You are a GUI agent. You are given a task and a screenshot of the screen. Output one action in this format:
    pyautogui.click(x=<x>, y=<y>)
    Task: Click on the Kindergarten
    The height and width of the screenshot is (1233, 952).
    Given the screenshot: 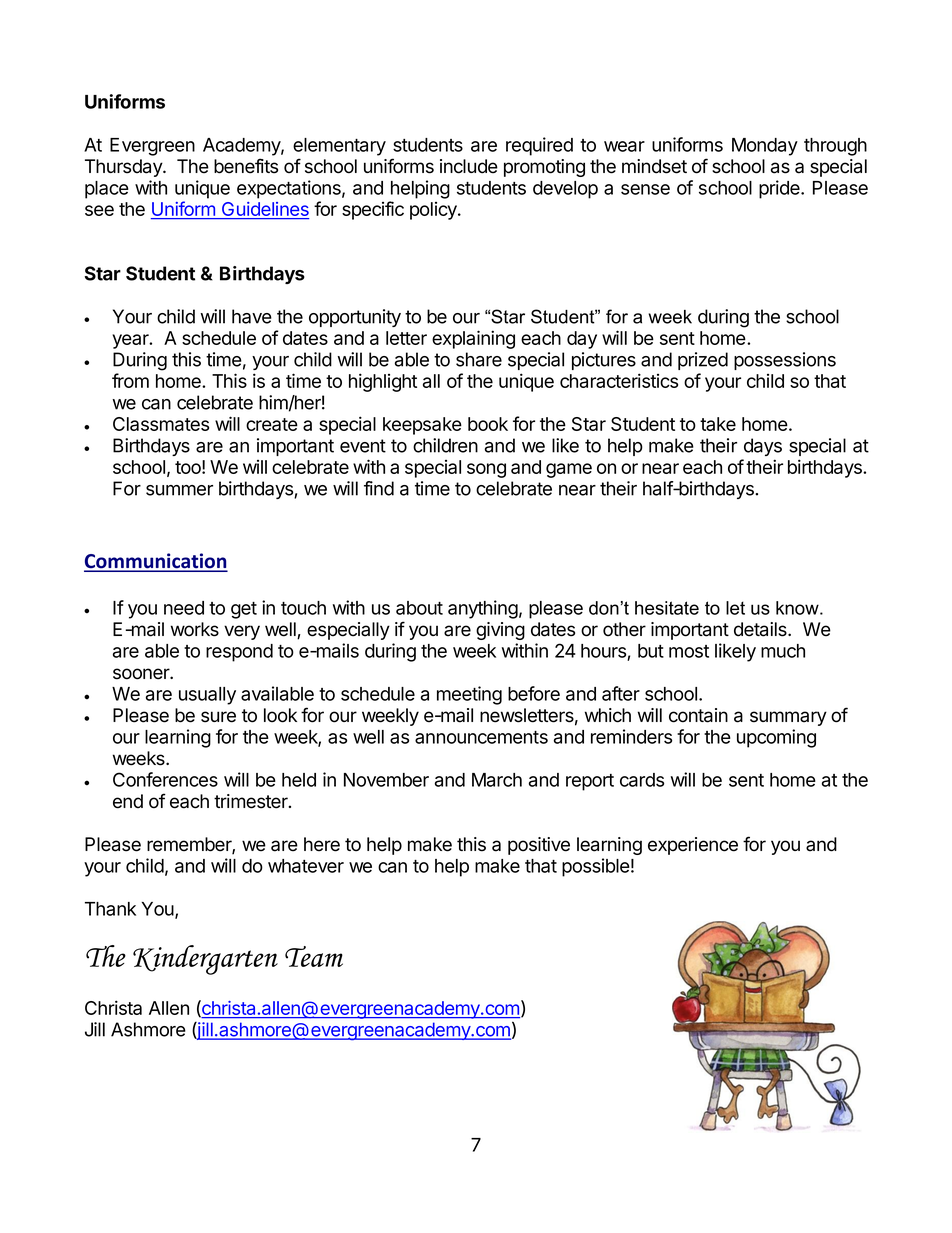 What is the action you would take?
    pyautogui.click(x=205, y=960)
